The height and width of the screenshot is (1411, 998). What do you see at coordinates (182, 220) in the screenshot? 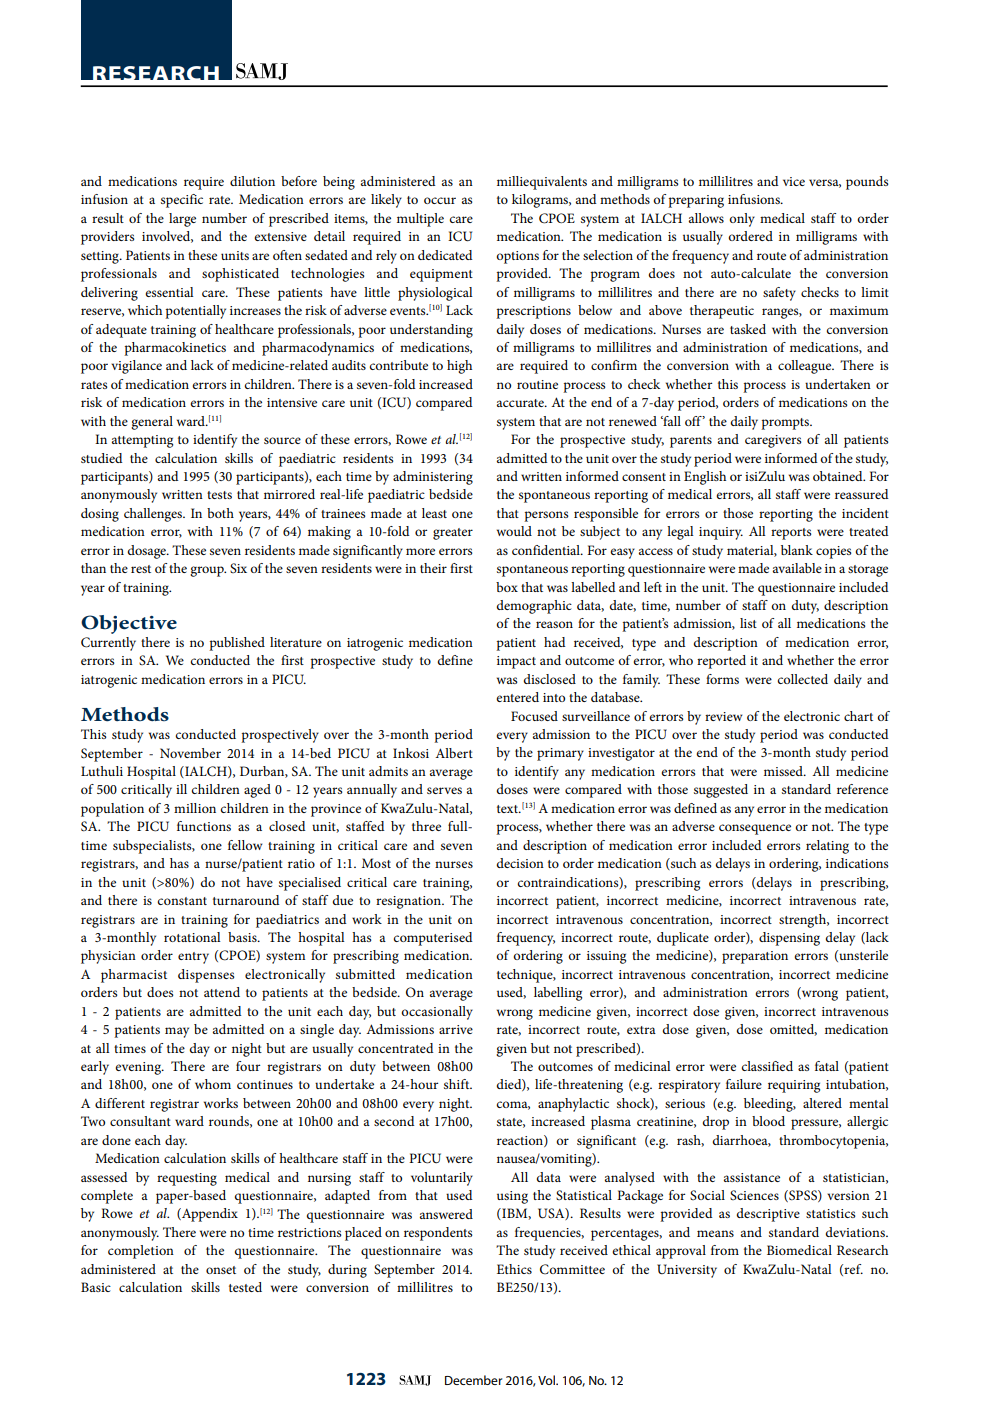
I see `large` at bounding box center [182, 220].
